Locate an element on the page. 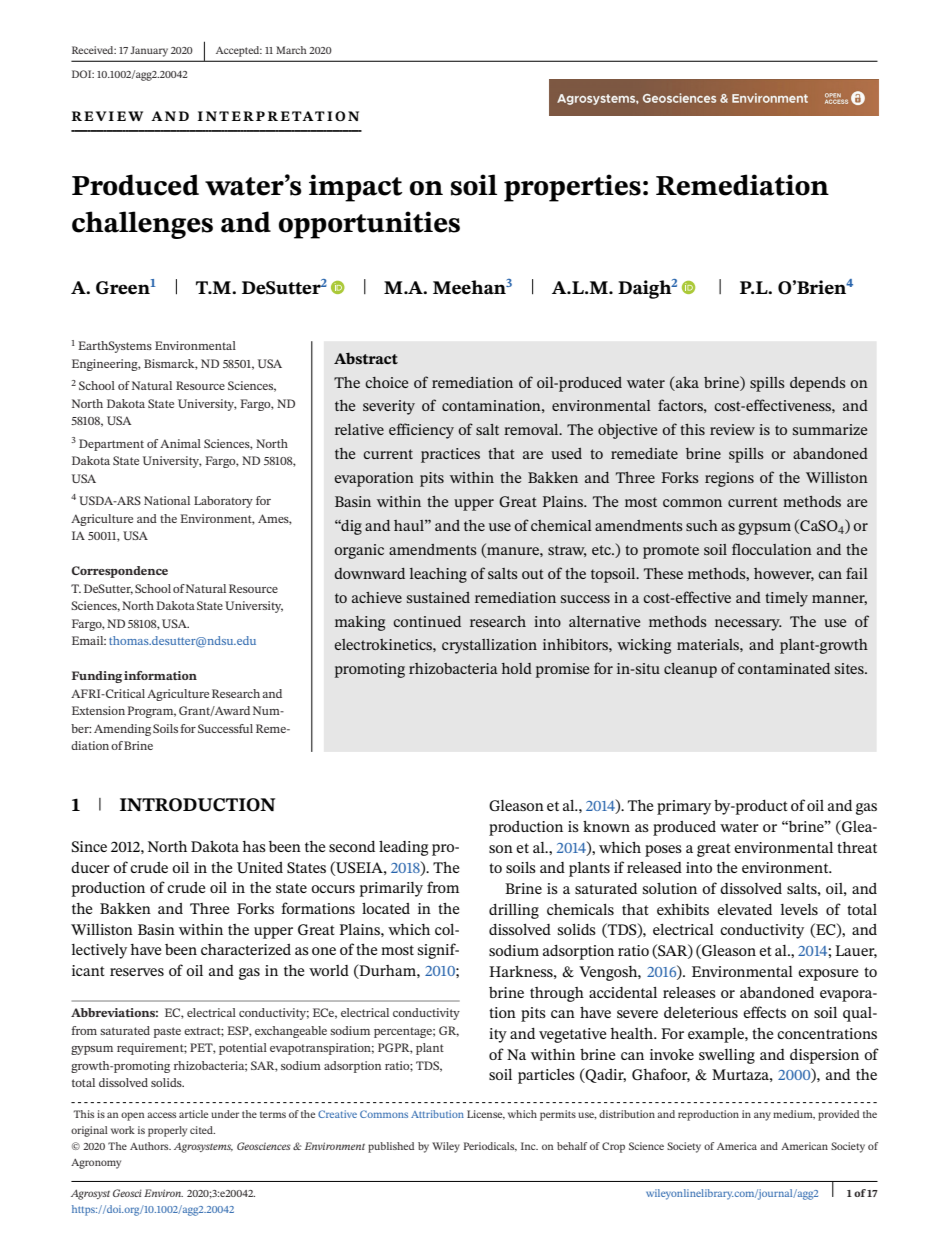  access is located at coordinates (161, 1115).
